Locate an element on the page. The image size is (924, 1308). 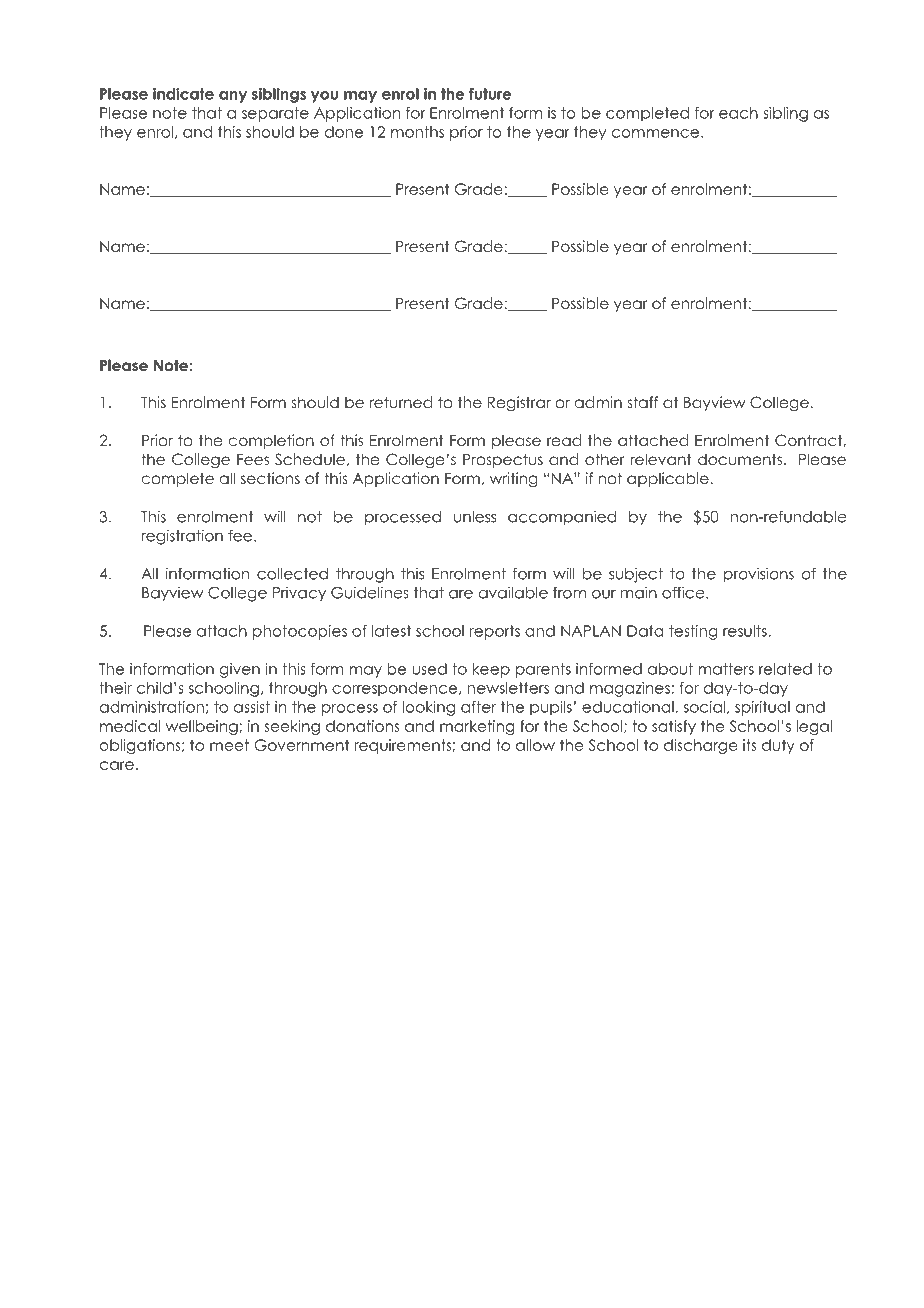
available is located at coordinates (513, 592).
